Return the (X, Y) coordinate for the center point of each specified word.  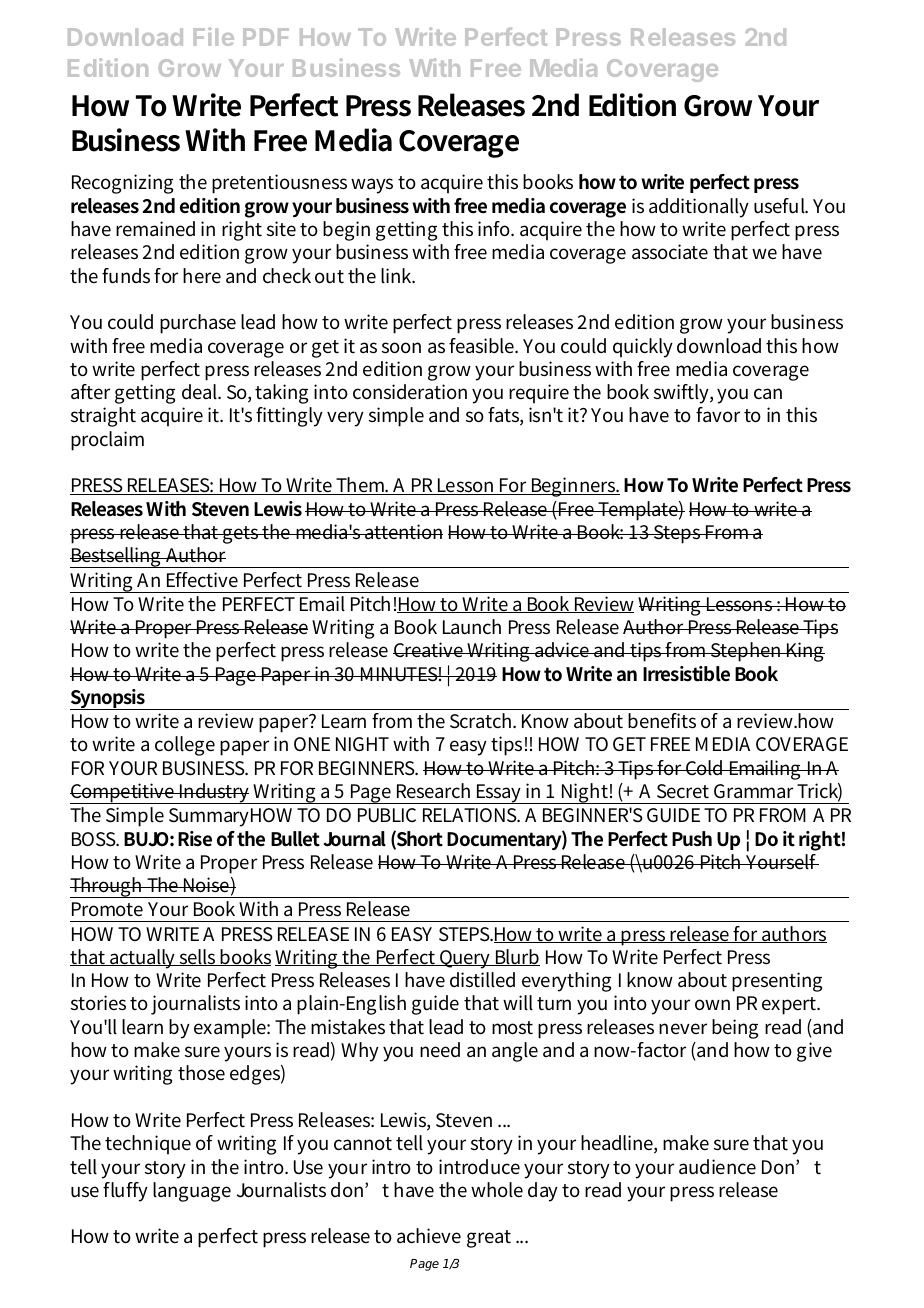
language (192, 1192)
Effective (202, 580)
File (214, 36)
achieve (429, 1236)
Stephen (746, 652)
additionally (699, 208)
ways (372, 186)
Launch (472, 627)
